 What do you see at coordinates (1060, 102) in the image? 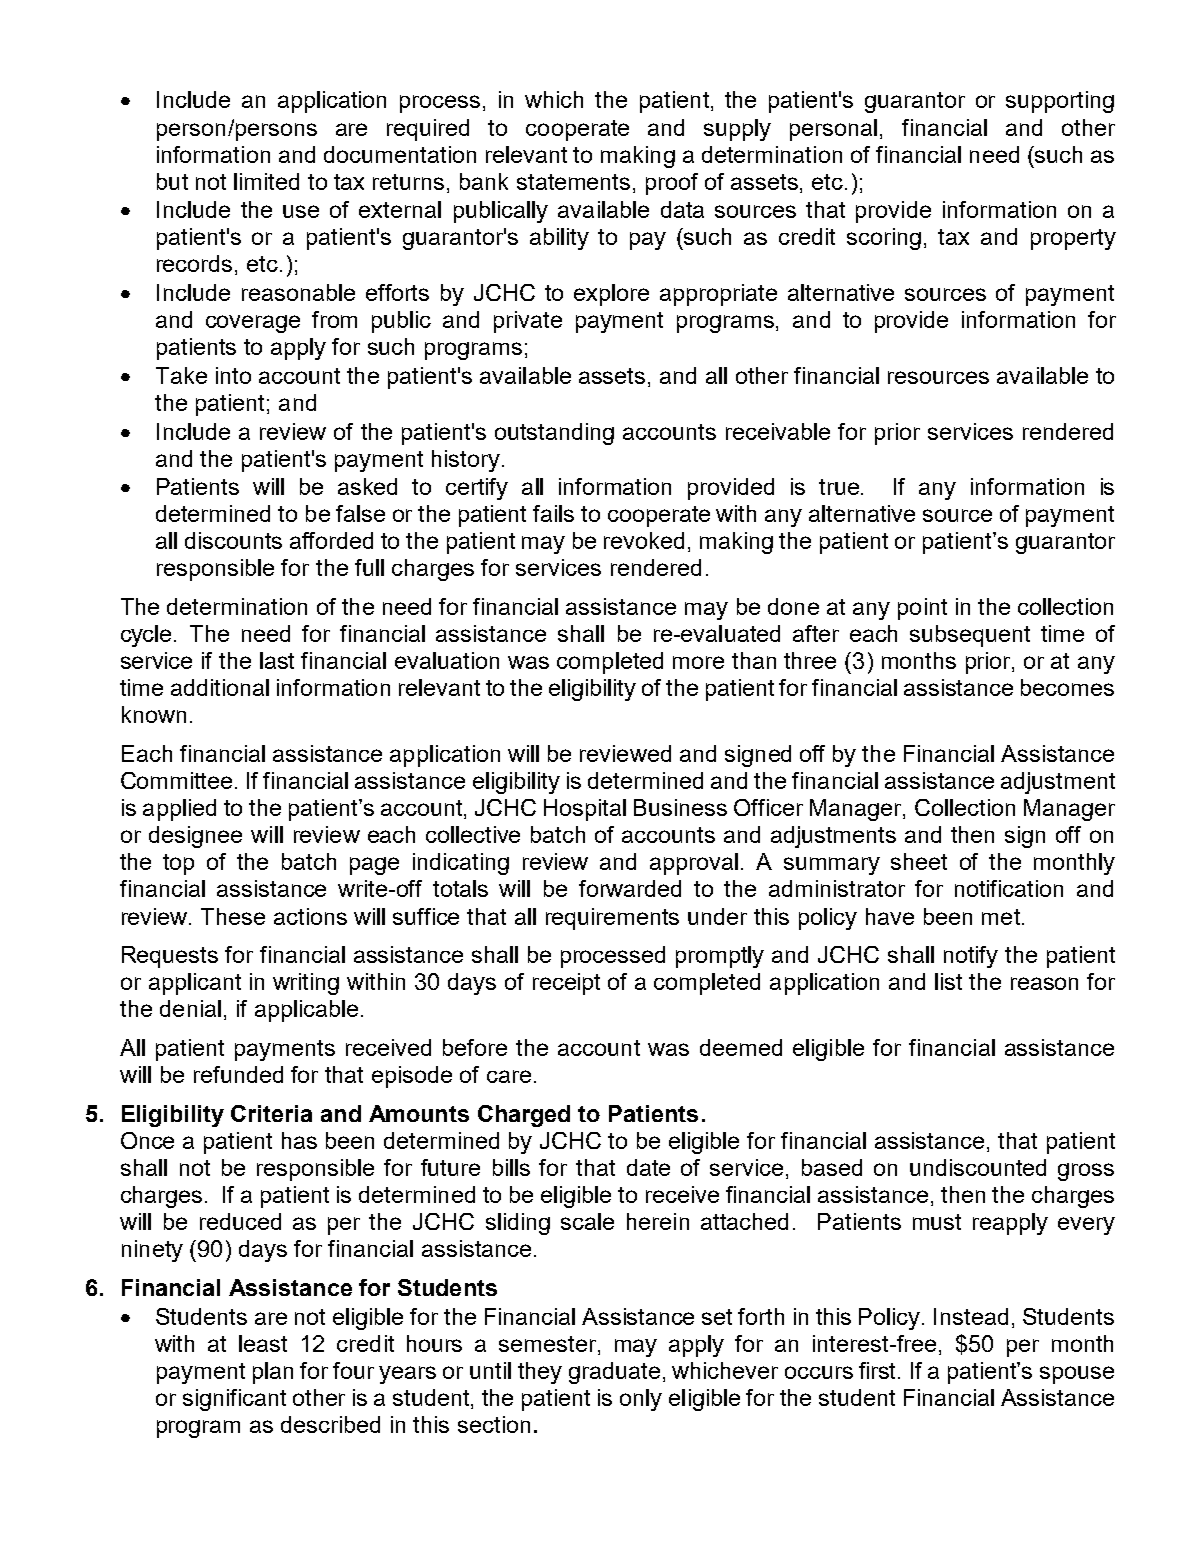
I see `supporting` at bounding box center [1060, 102].
